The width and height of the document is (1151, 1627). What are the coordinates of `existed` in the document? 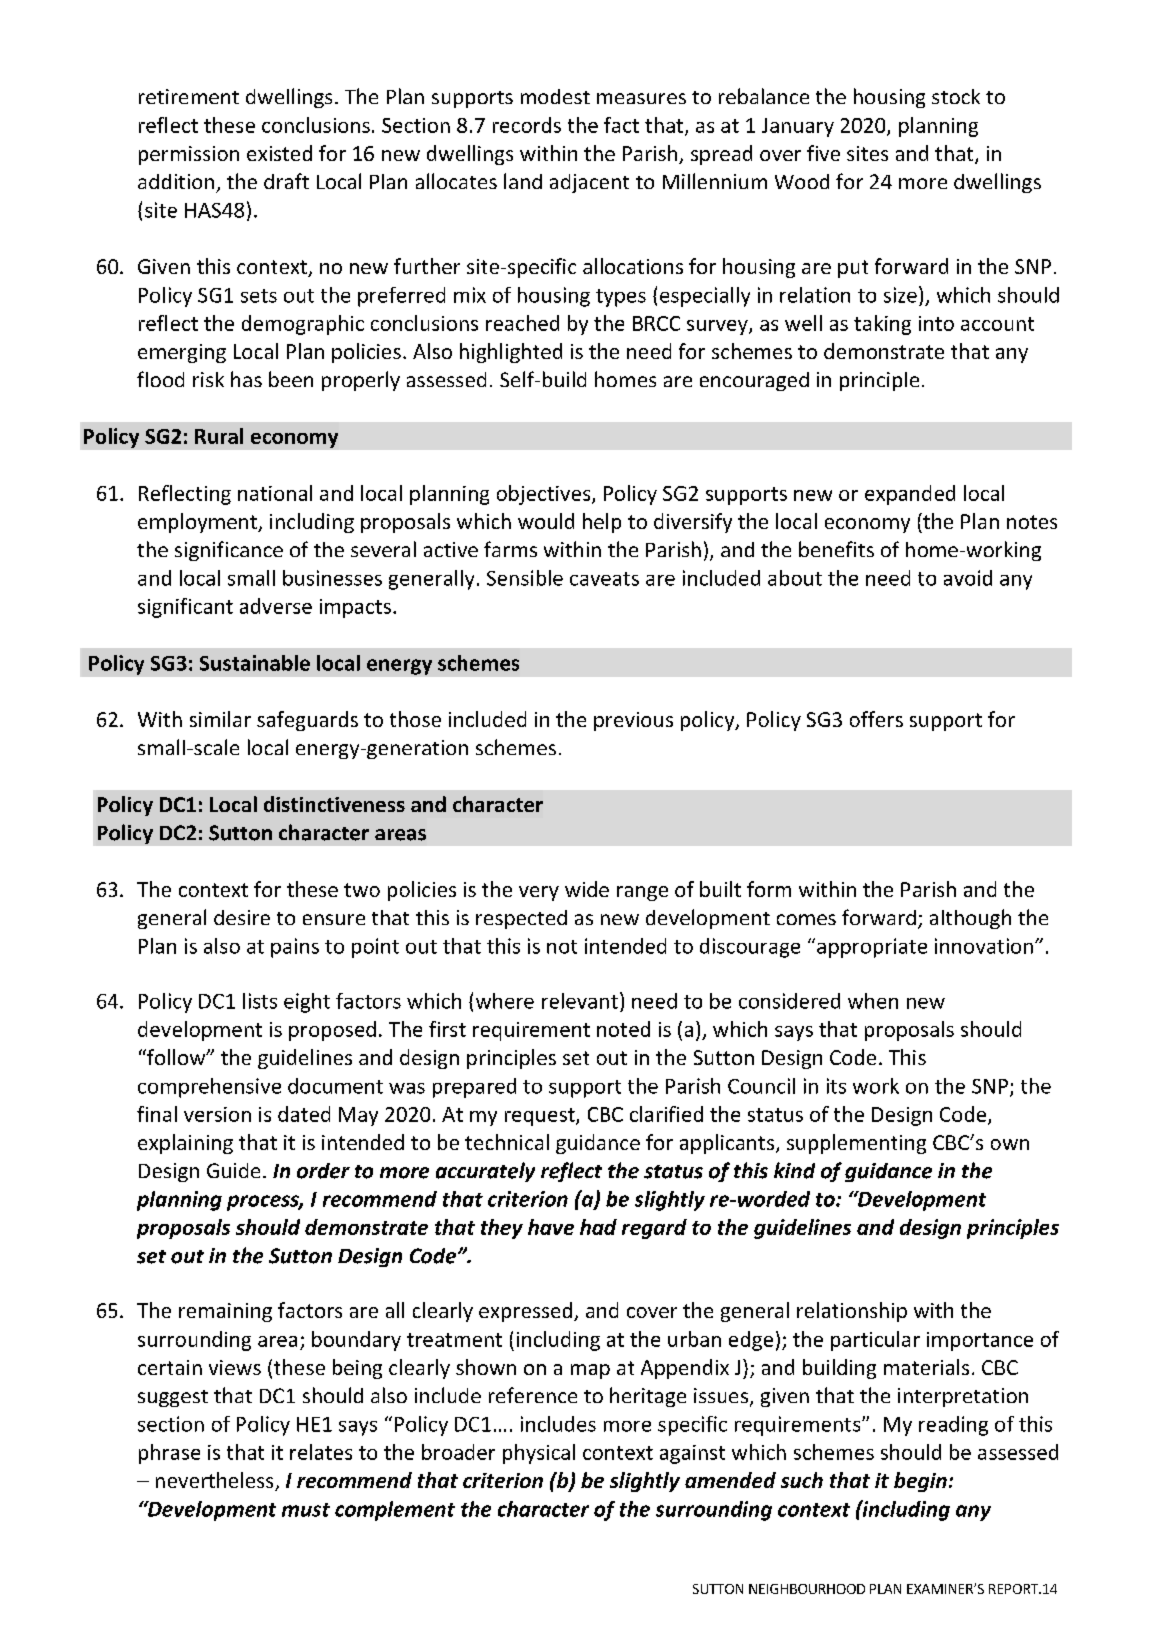 It's located at (279, 153).
